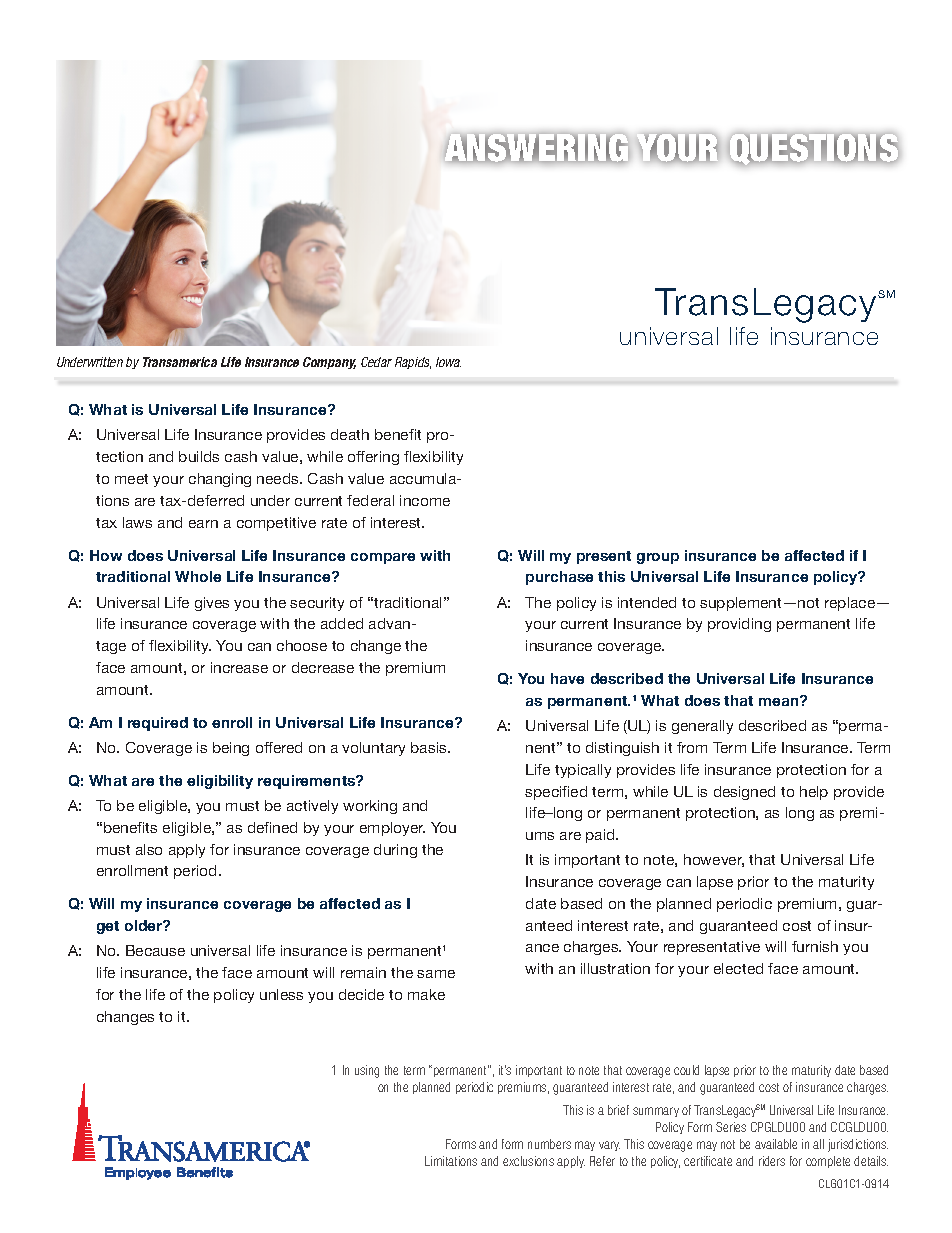  What do you see at coordinates (658, 558) in the screenshot?
I see `group` at bounding box center [658, 558].
